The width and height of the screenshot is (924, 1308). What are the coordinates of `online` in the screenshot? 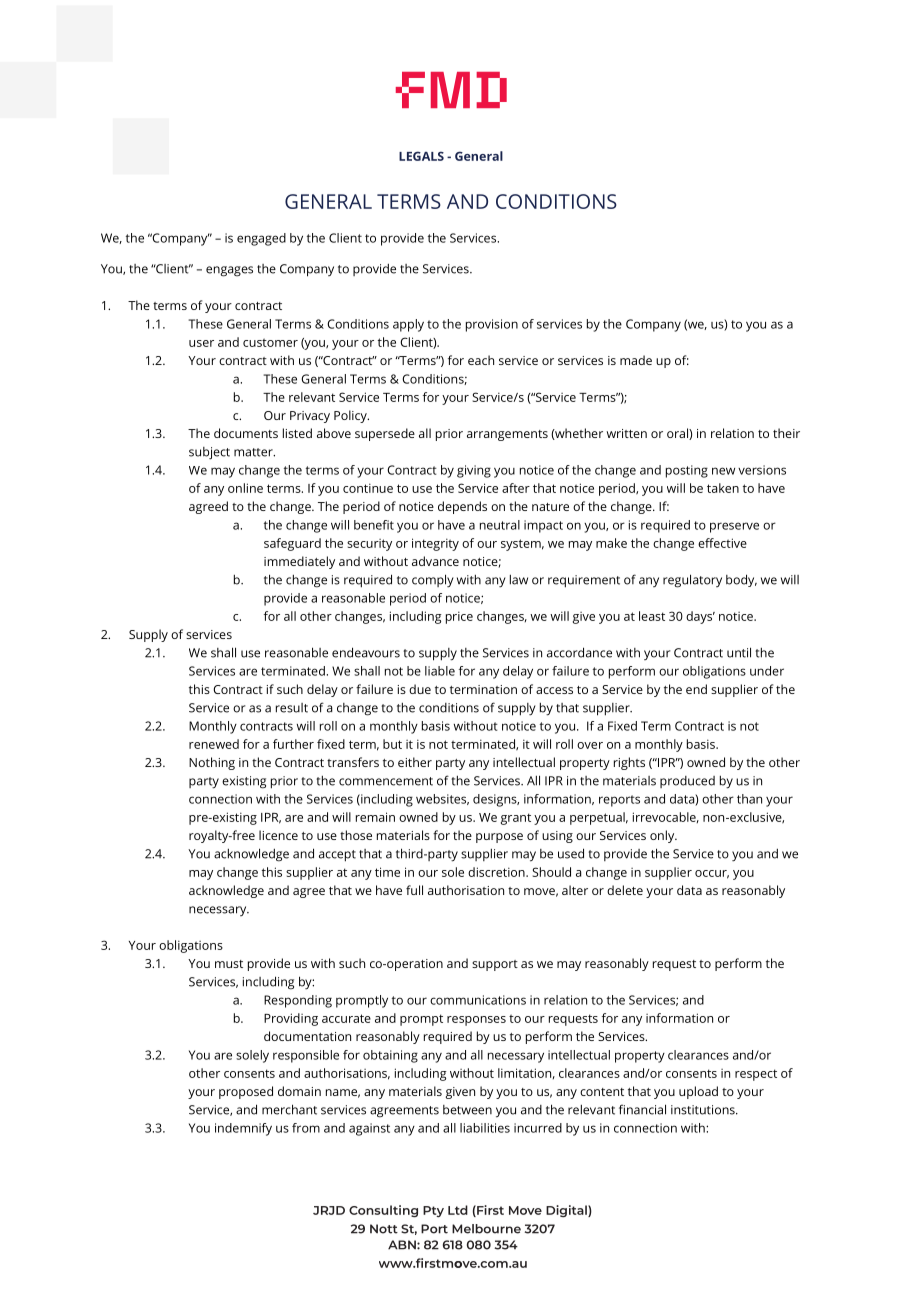 It's located at (245, 488).
